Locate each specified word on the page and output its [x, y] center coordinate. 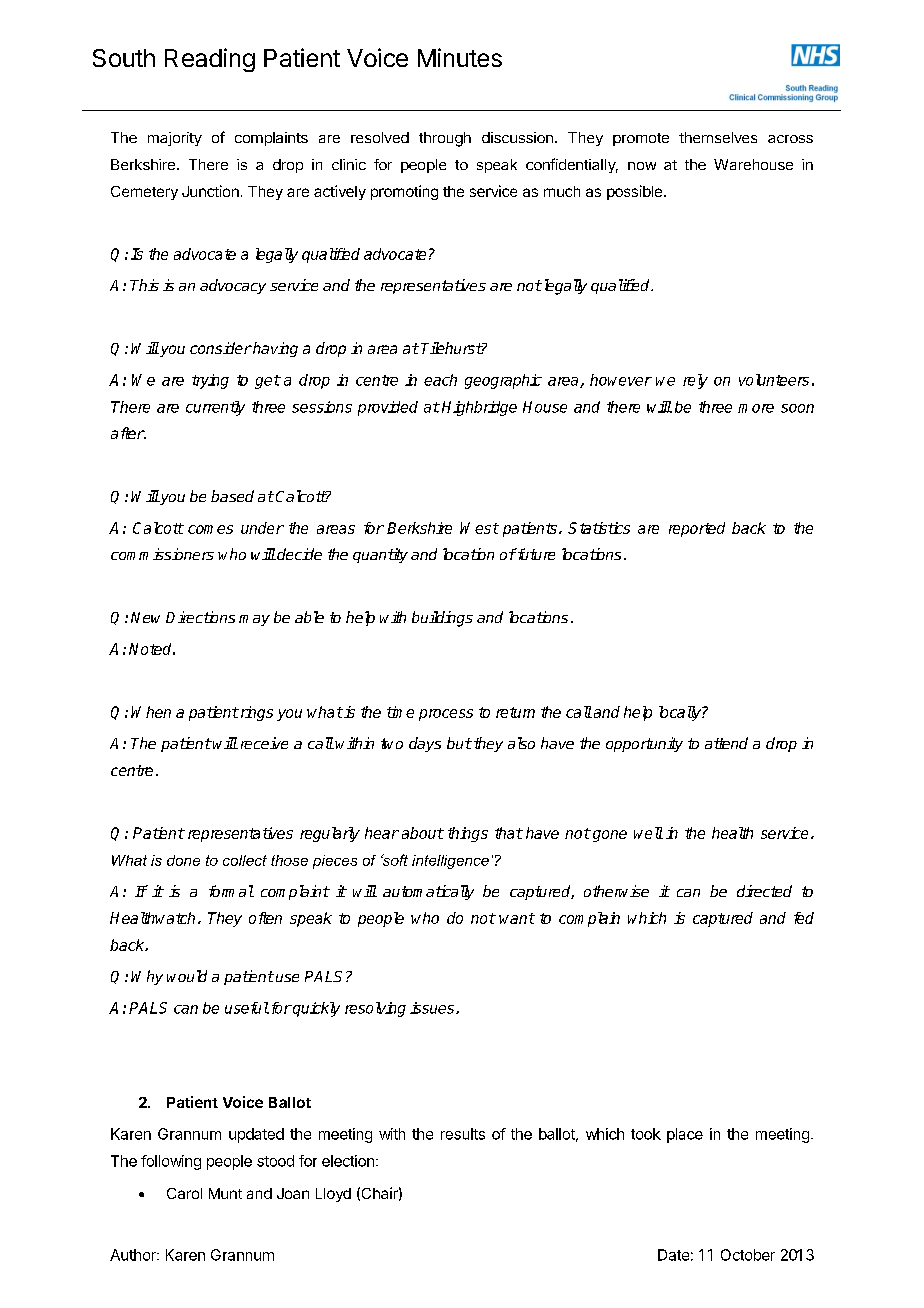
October [748, 1255]
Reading [210, 60]
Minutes [460, 57]
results [463, 1134]
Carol [184, 1193]
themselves [718, 137]
